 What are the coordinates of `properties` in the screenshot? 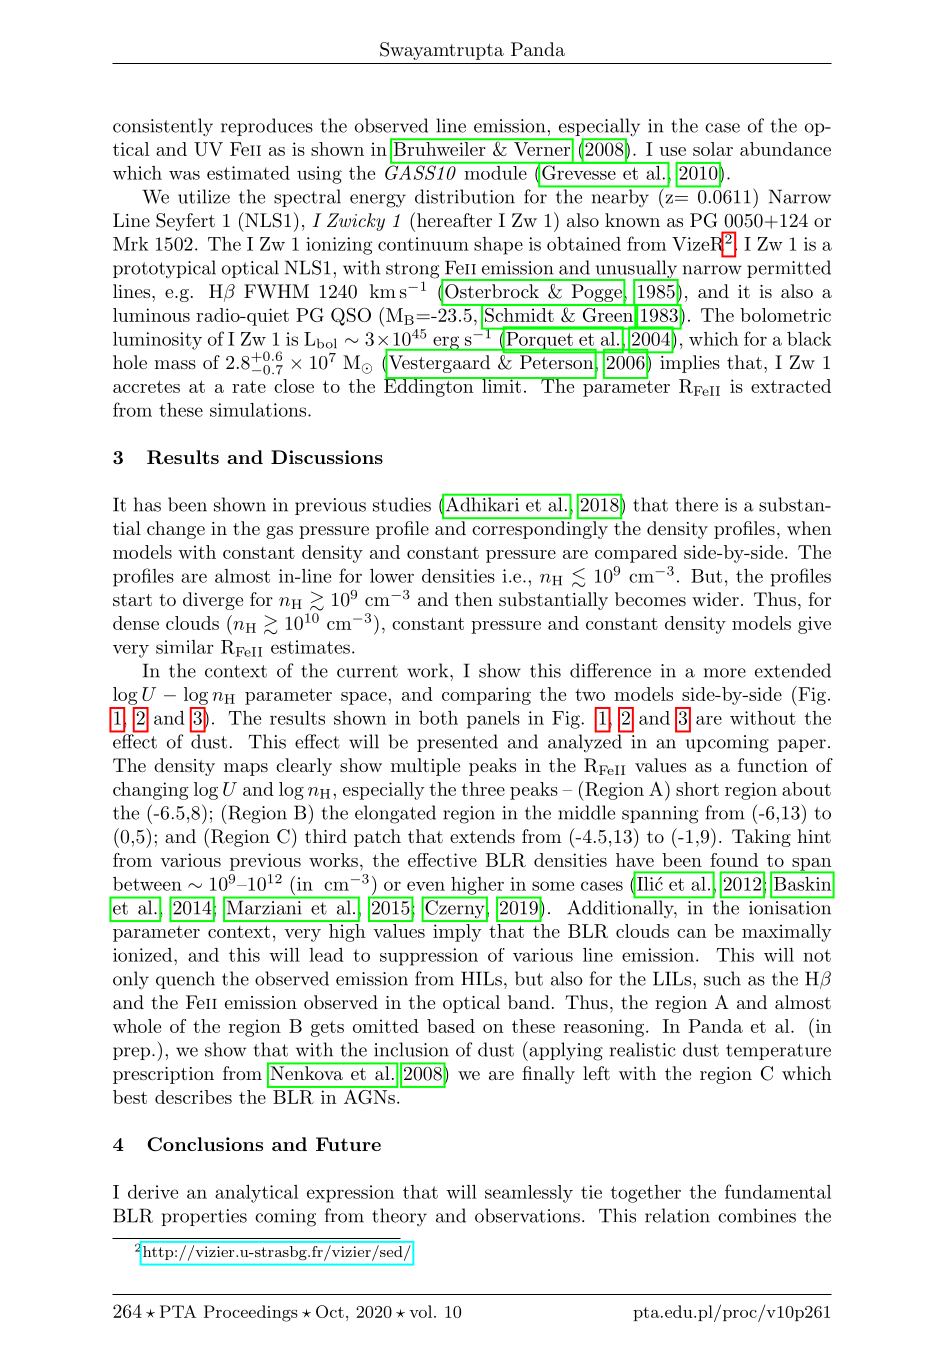 It's located at (204, 1217).
